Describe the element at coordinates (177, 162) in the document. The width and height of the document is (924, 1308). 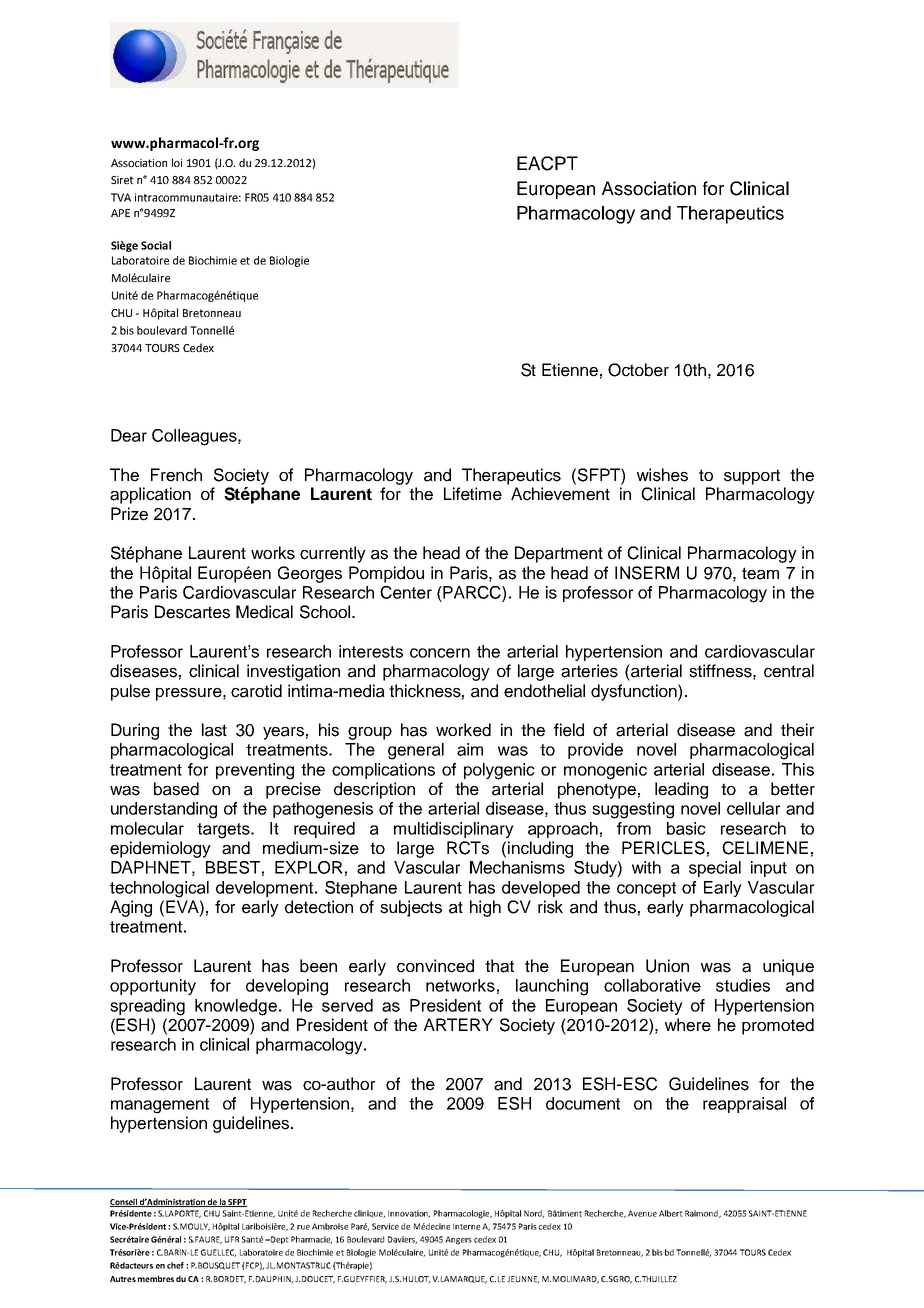
I see `loi` at that location.
